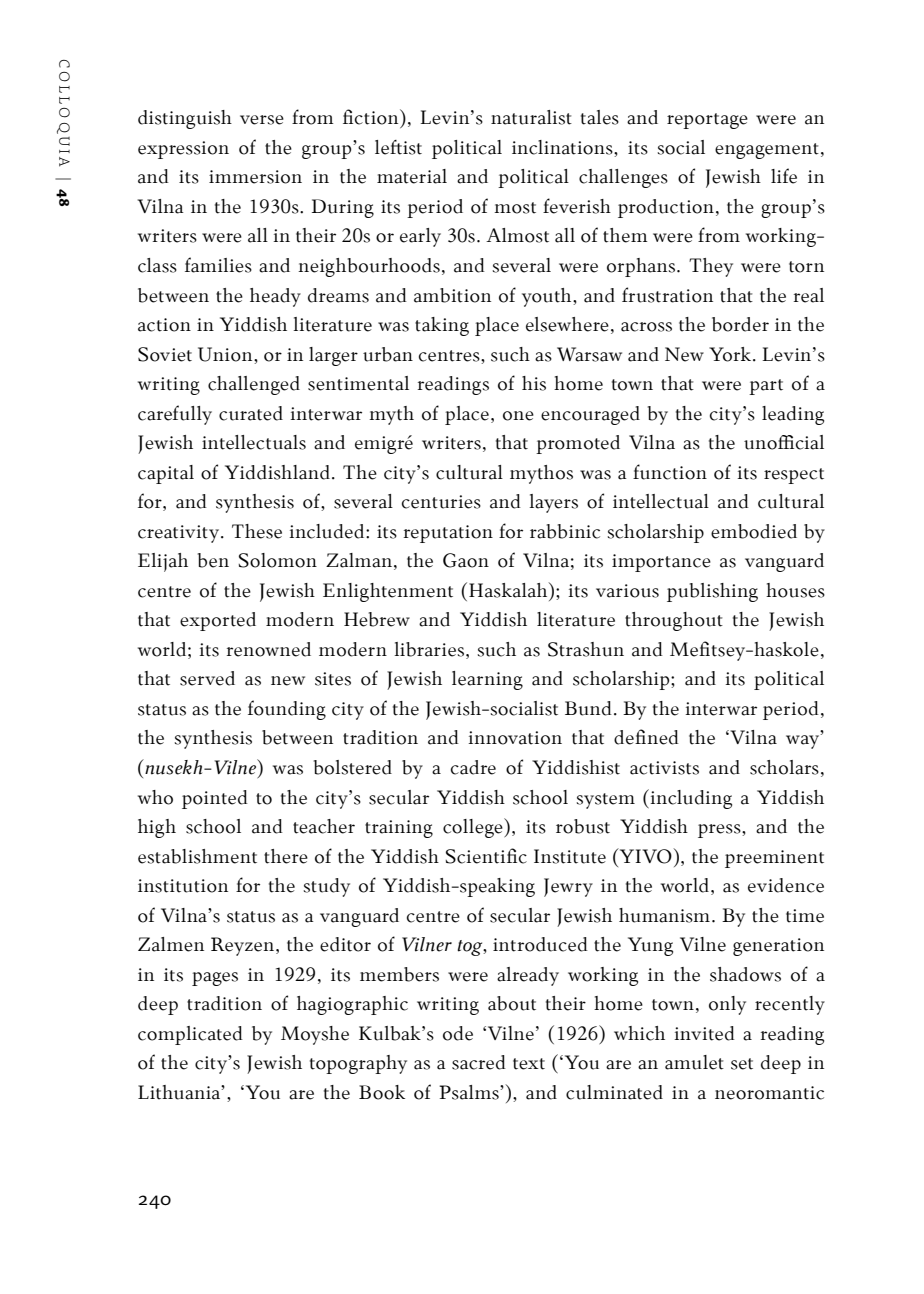 The width and height of the screenshot is (924, 1294). Describe the element at coordinates (664, 768) in the screenshot. I see `activists` at that location.
